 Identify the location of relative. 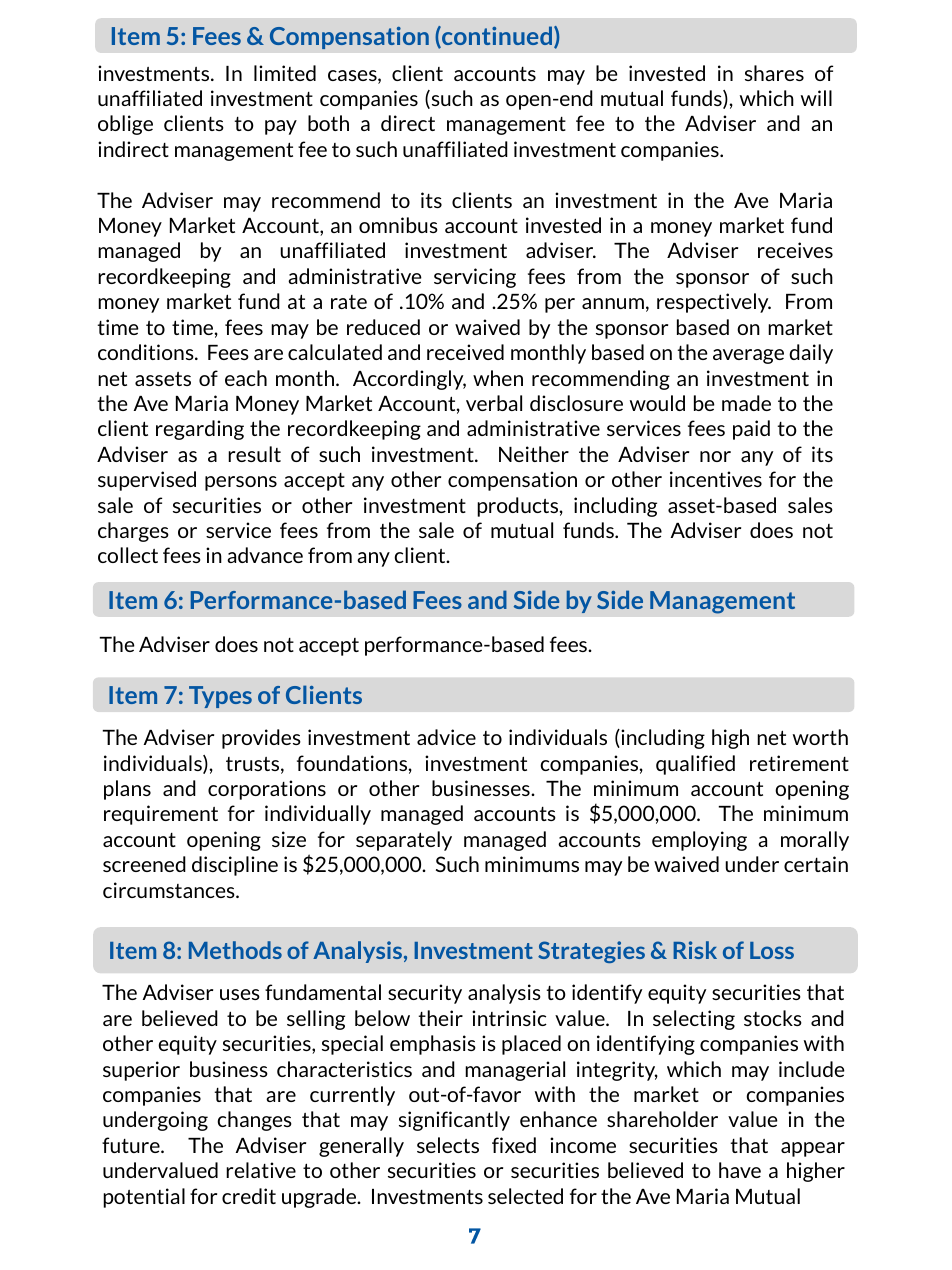
(261, 1170).
